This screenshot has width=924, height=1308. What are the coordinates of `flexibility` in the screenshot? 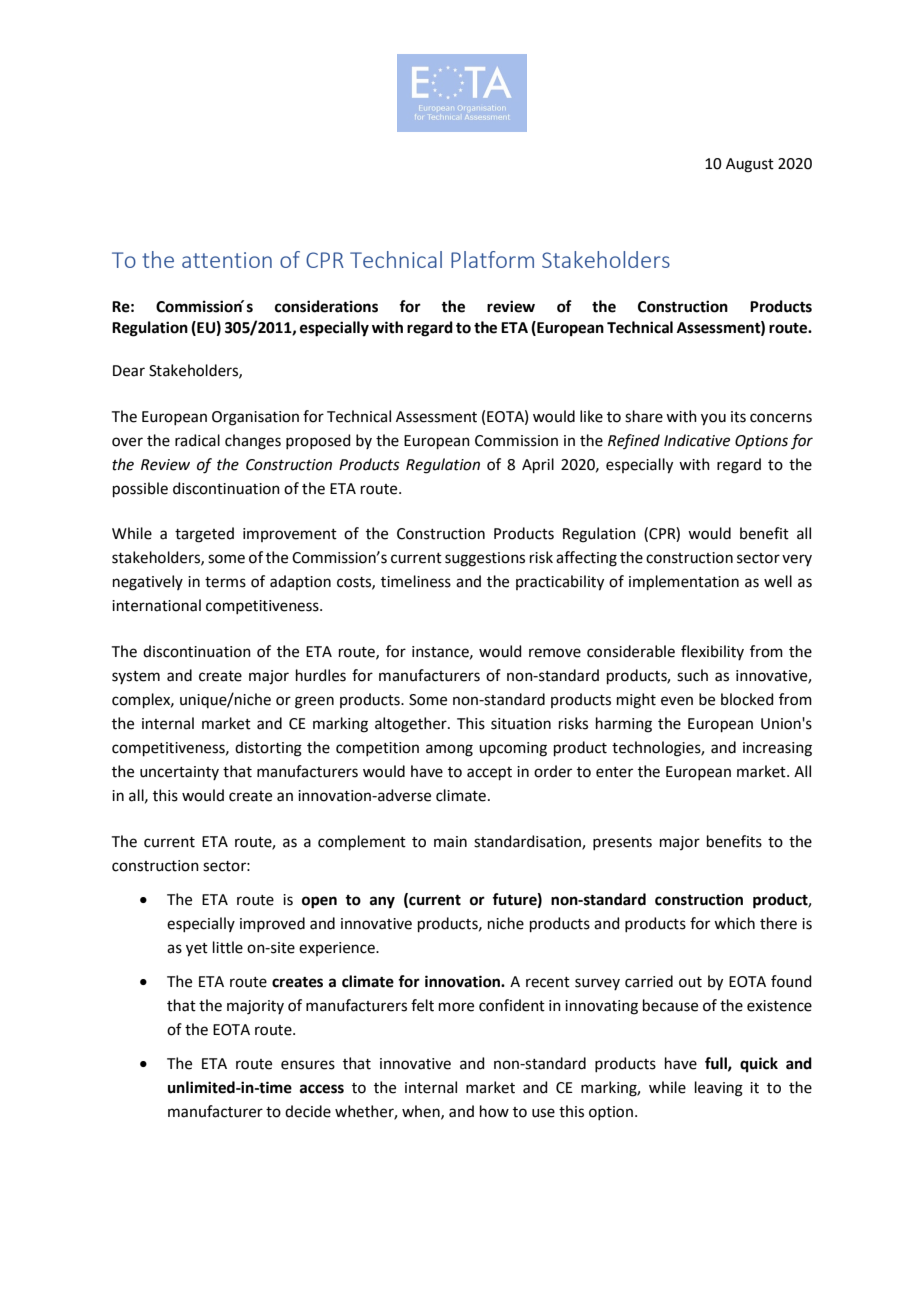 It's located at (712, 652).
